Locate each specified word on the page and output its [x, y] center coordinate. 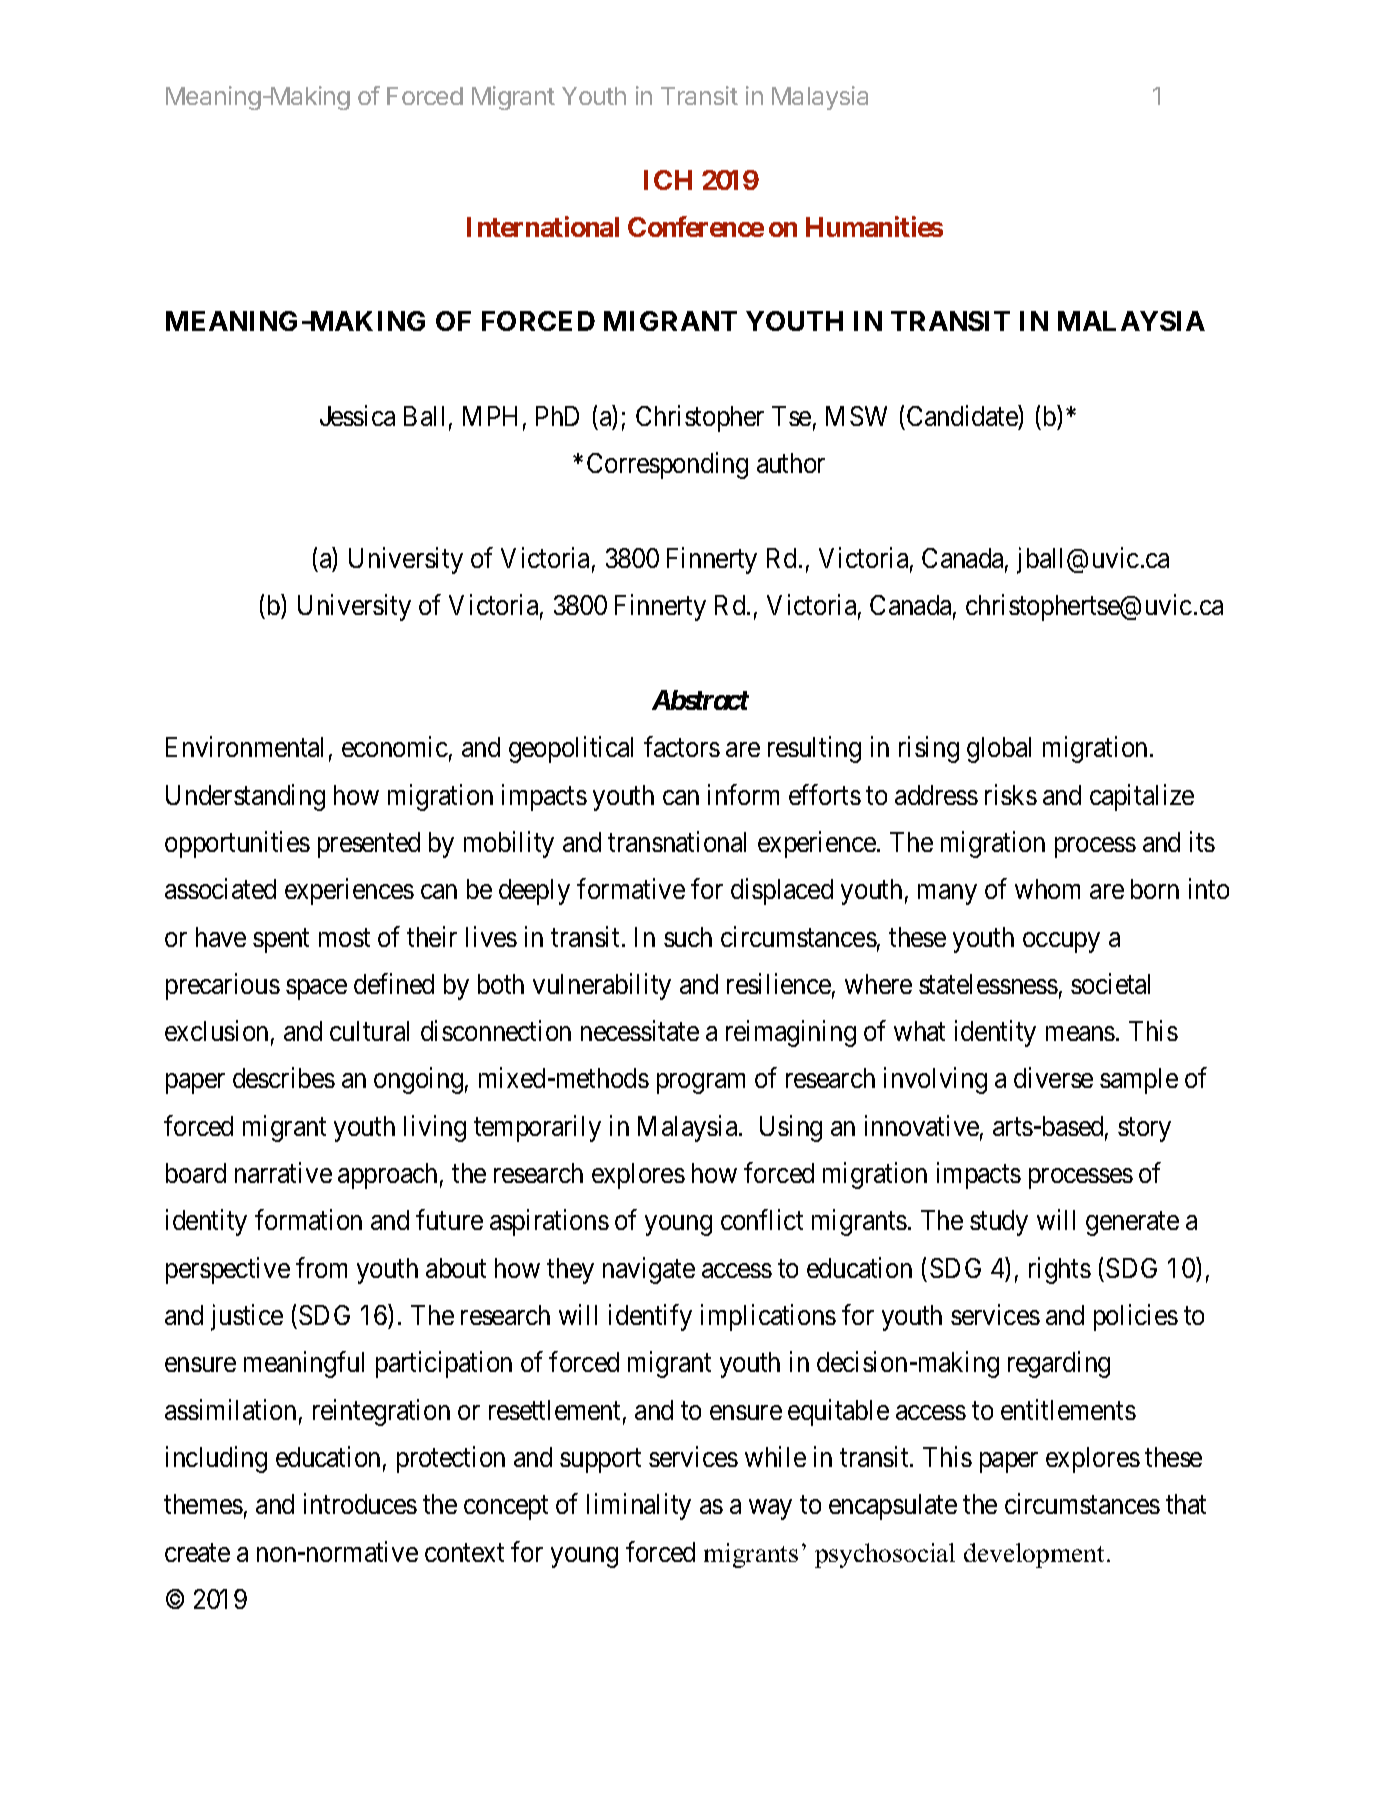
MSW [856, 416]
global [999, 750]
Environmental [244, 747]
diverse [1053, 1078]
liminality [639, 1507]
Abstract [700, 700]
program [701, 1084]
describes [284, 1078]
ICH [668, 180]
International [543, 226]
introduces [360, 1504]
